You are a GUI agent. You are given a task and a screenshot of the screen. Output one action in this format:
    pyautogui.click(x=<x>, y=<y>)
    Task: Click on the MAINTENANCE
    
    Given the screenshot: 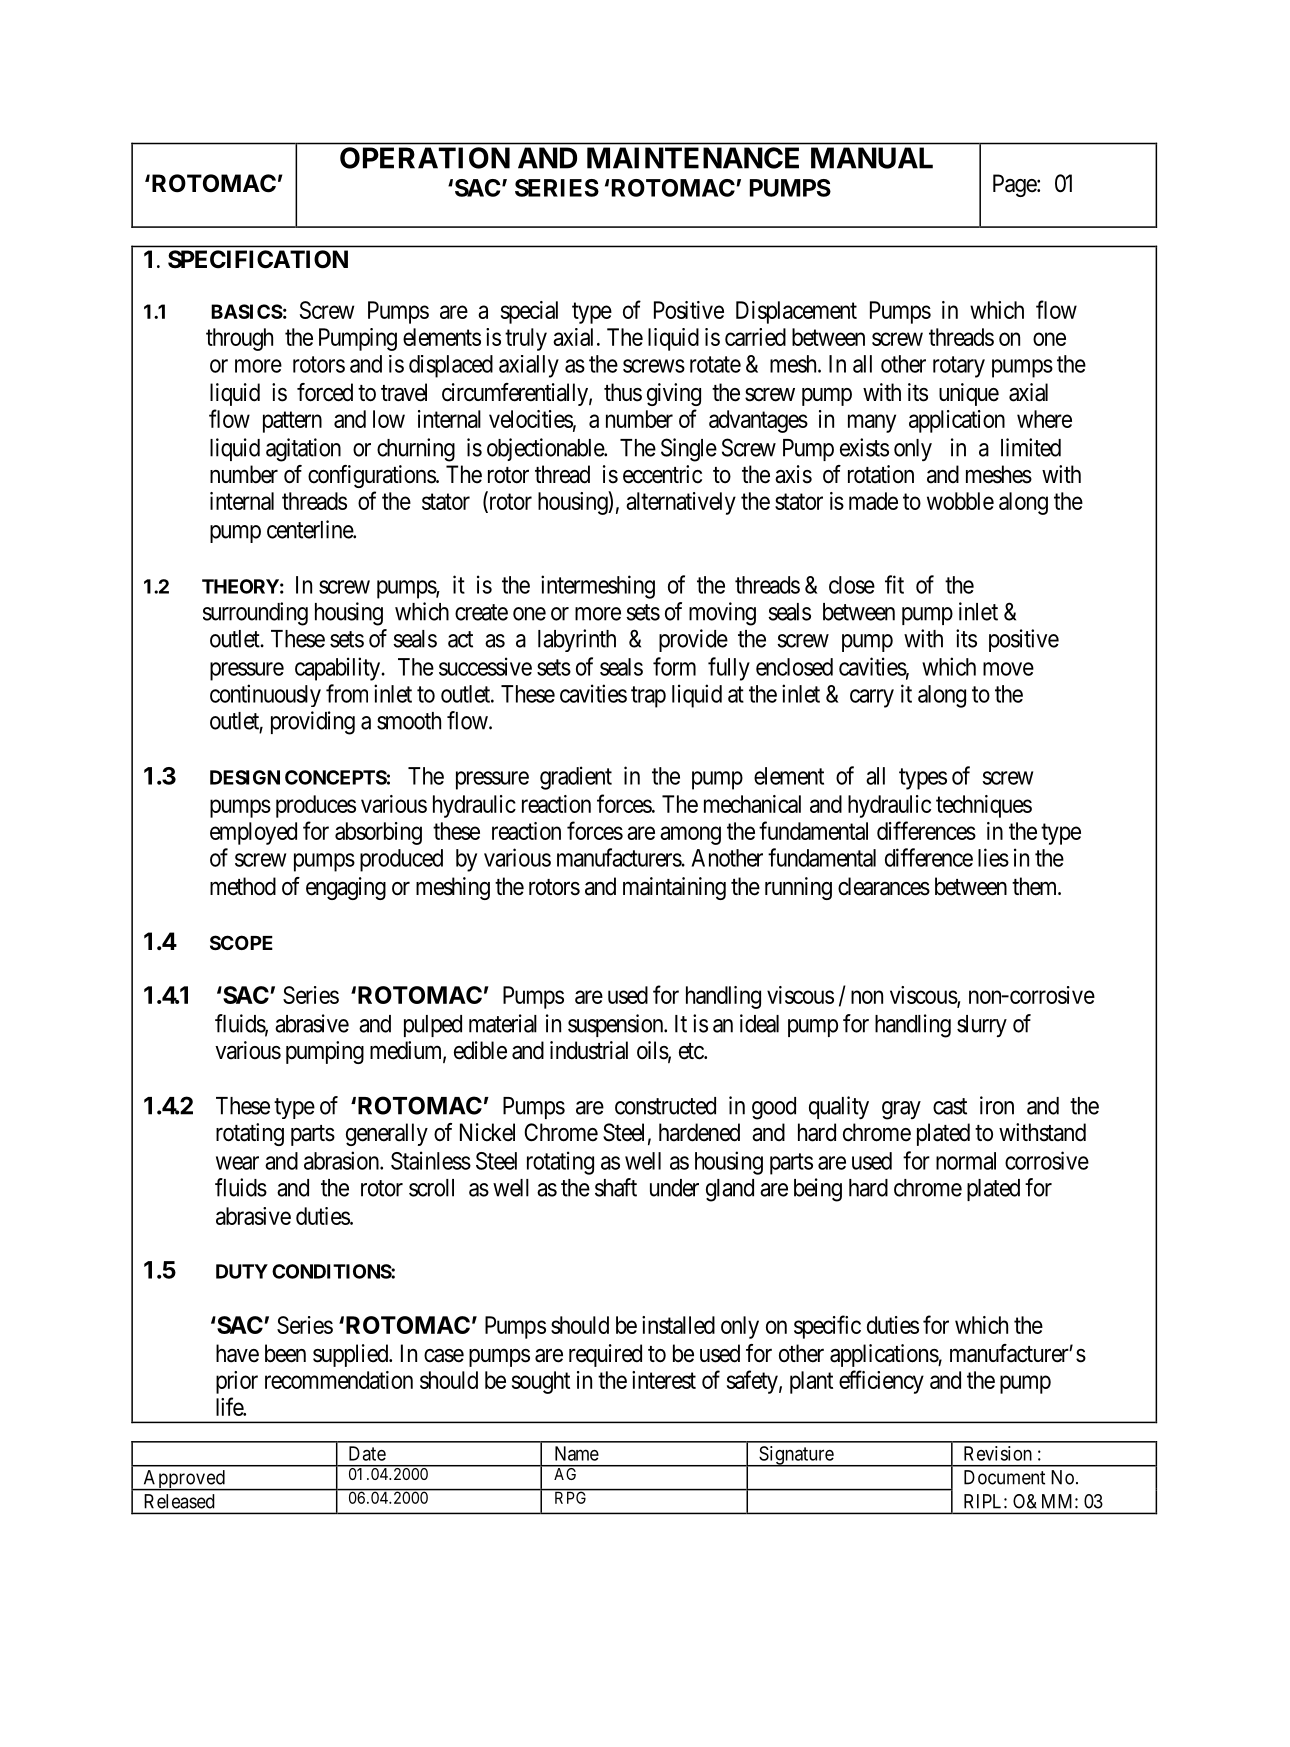 What is the action you would take?
    pyautogui.click(x=693, y=158)
